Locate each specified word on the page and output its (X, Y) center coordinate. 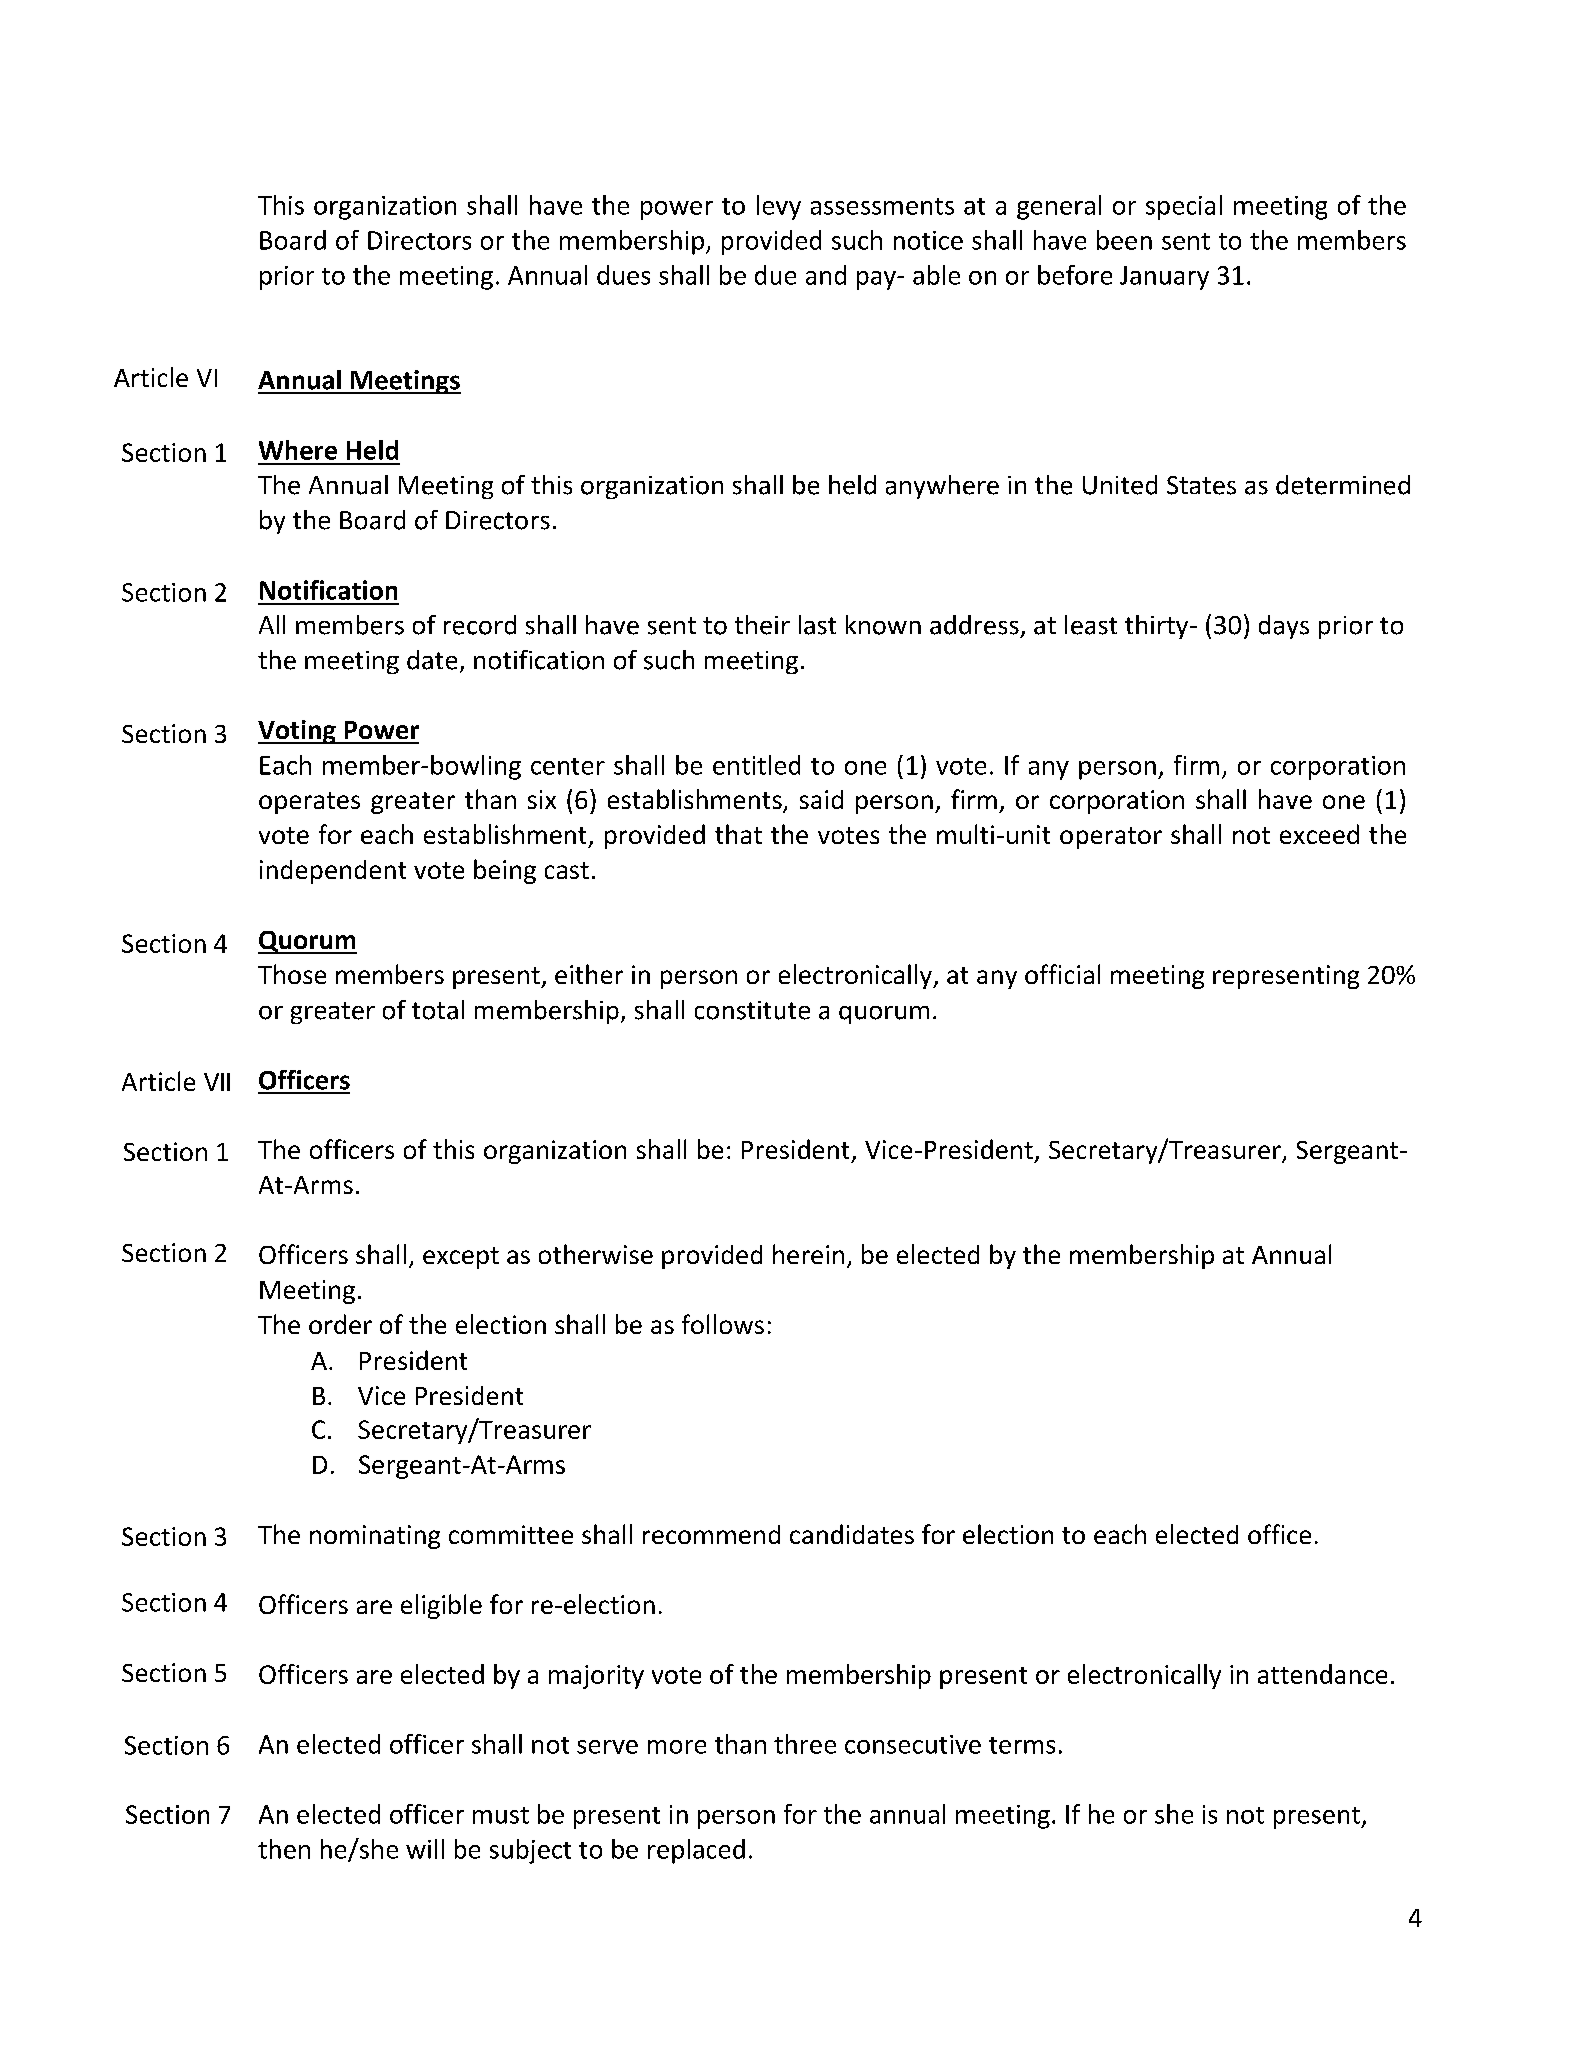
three (805, 1744)
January (1164, 278)
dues (623, 275)
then (284, 1849)
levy (779, 207)
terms (1022, 1745)
